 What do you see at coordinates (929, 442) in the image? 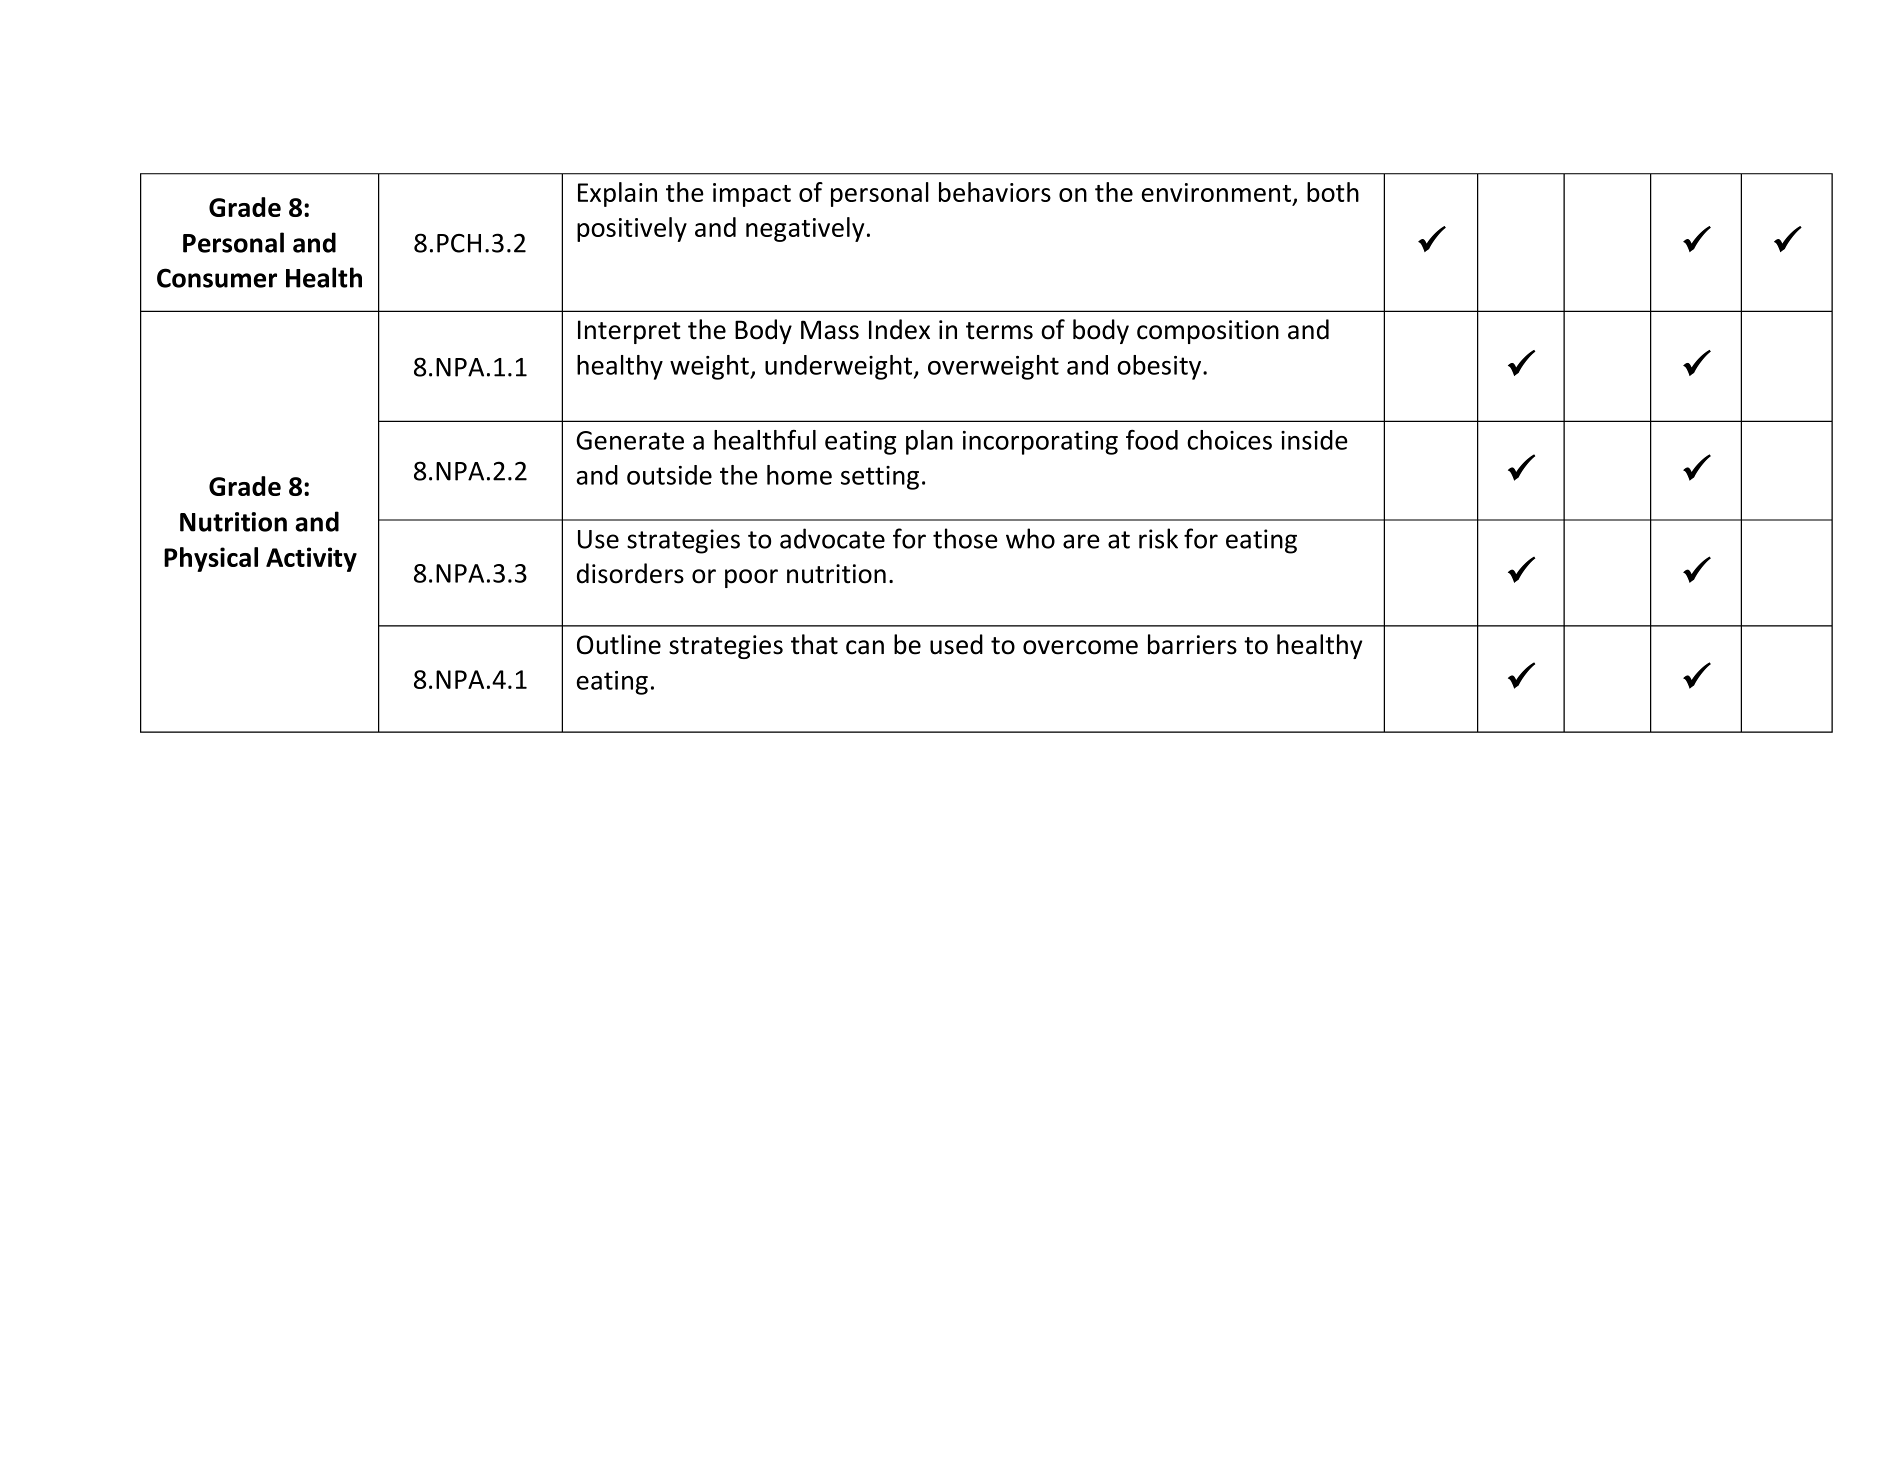
I see `plan` at bounding box center [929, 442].
